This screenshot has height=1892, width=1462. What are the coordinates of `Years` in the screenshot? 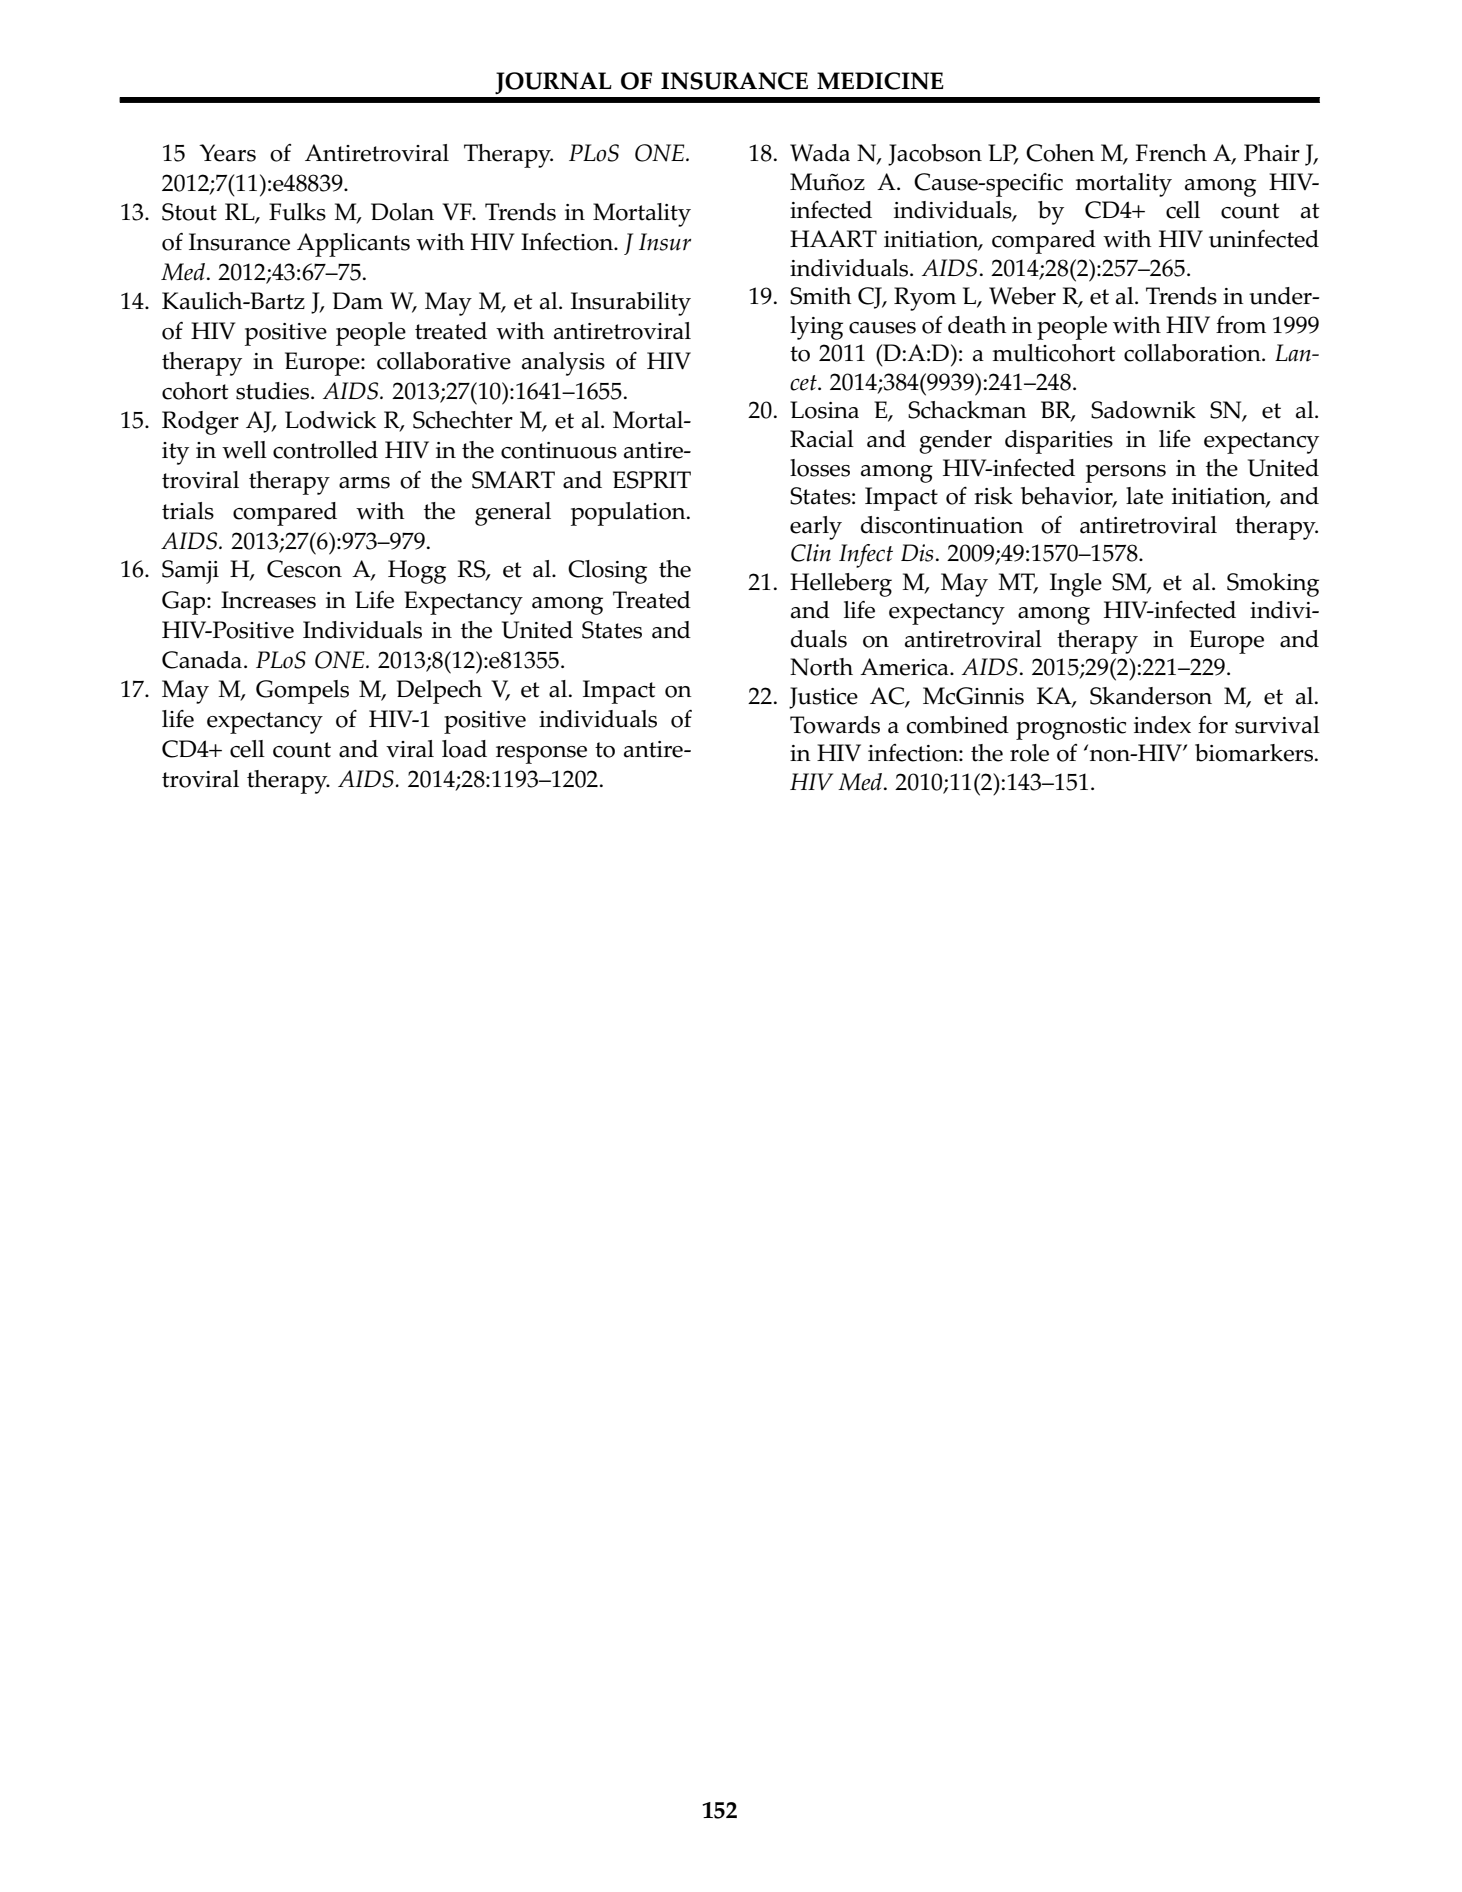 It's located at (227, 153).
